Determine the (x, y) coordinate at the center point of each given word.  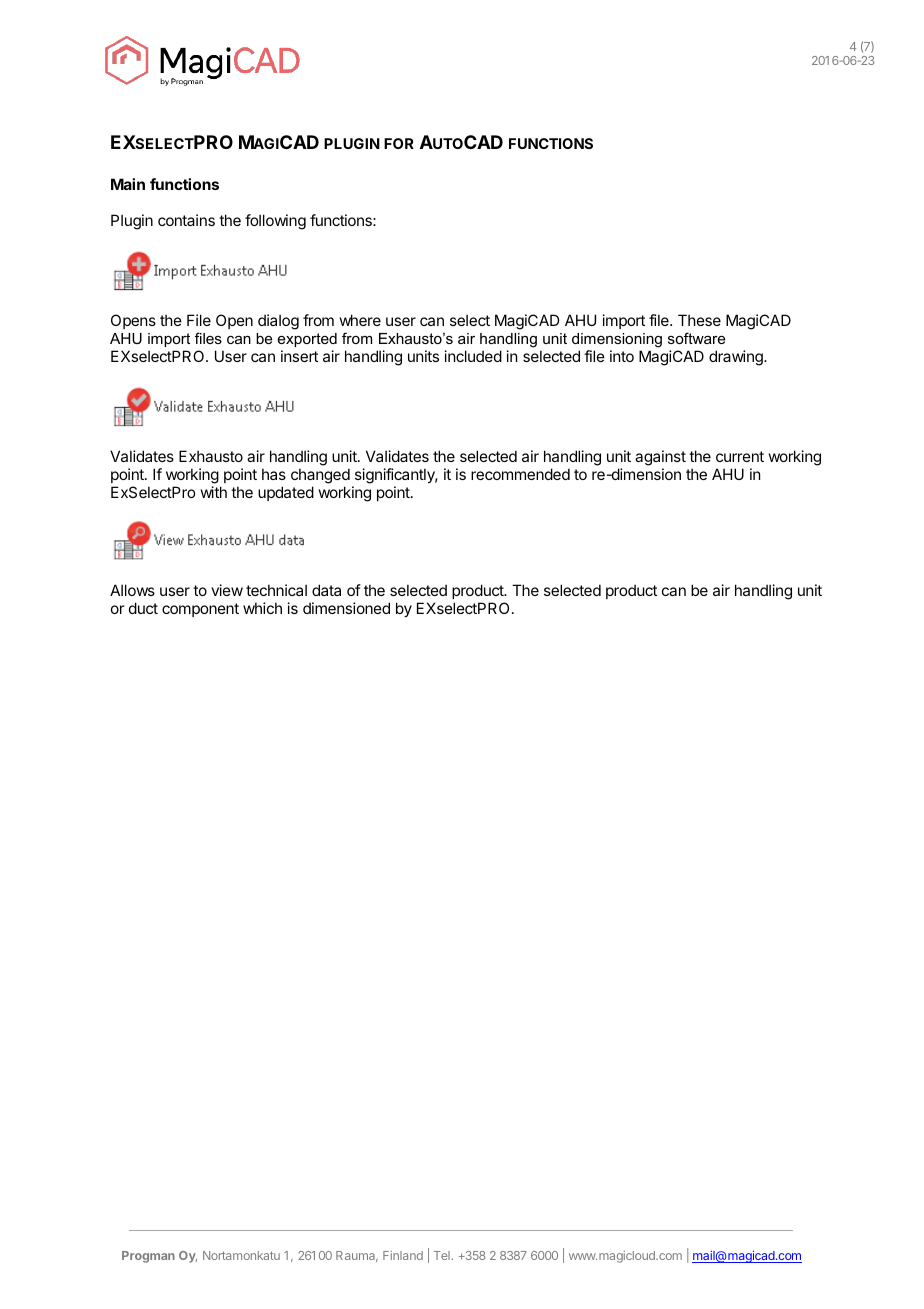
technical (276, 590)
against (660, 459)
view (227, 590)
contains (186, 220)
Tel (442, 1255)
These (699, 320)
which (262, 608)
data (326, 590)
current (740, 456)
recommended (520, 474)
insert (299, 356)
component (200, 610)
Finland (403, 1255)
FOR (399, 143)
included (473, 356)
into (622, 356)
